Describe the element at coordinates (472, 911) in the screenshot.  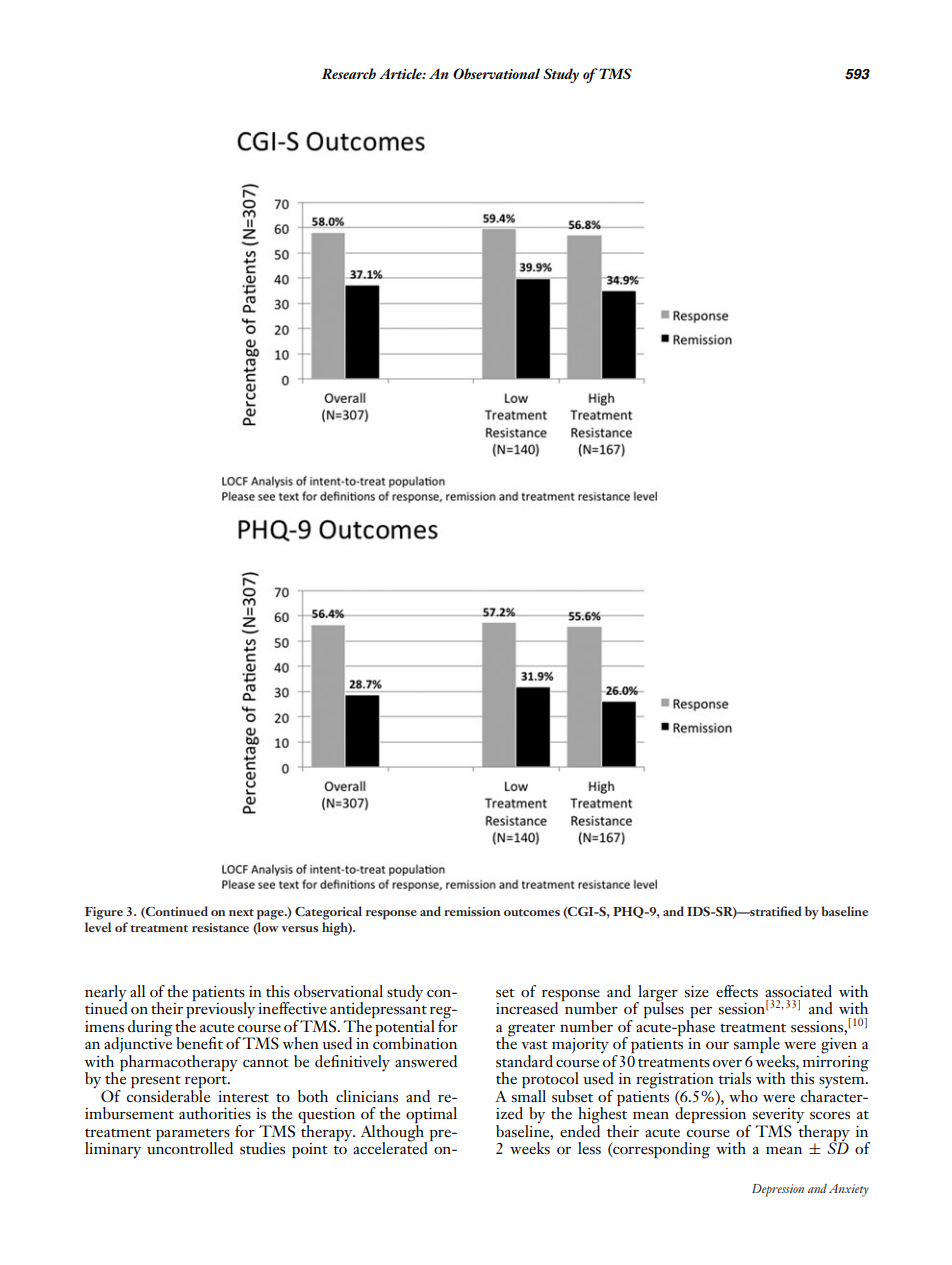
I see `remission` at that location.
